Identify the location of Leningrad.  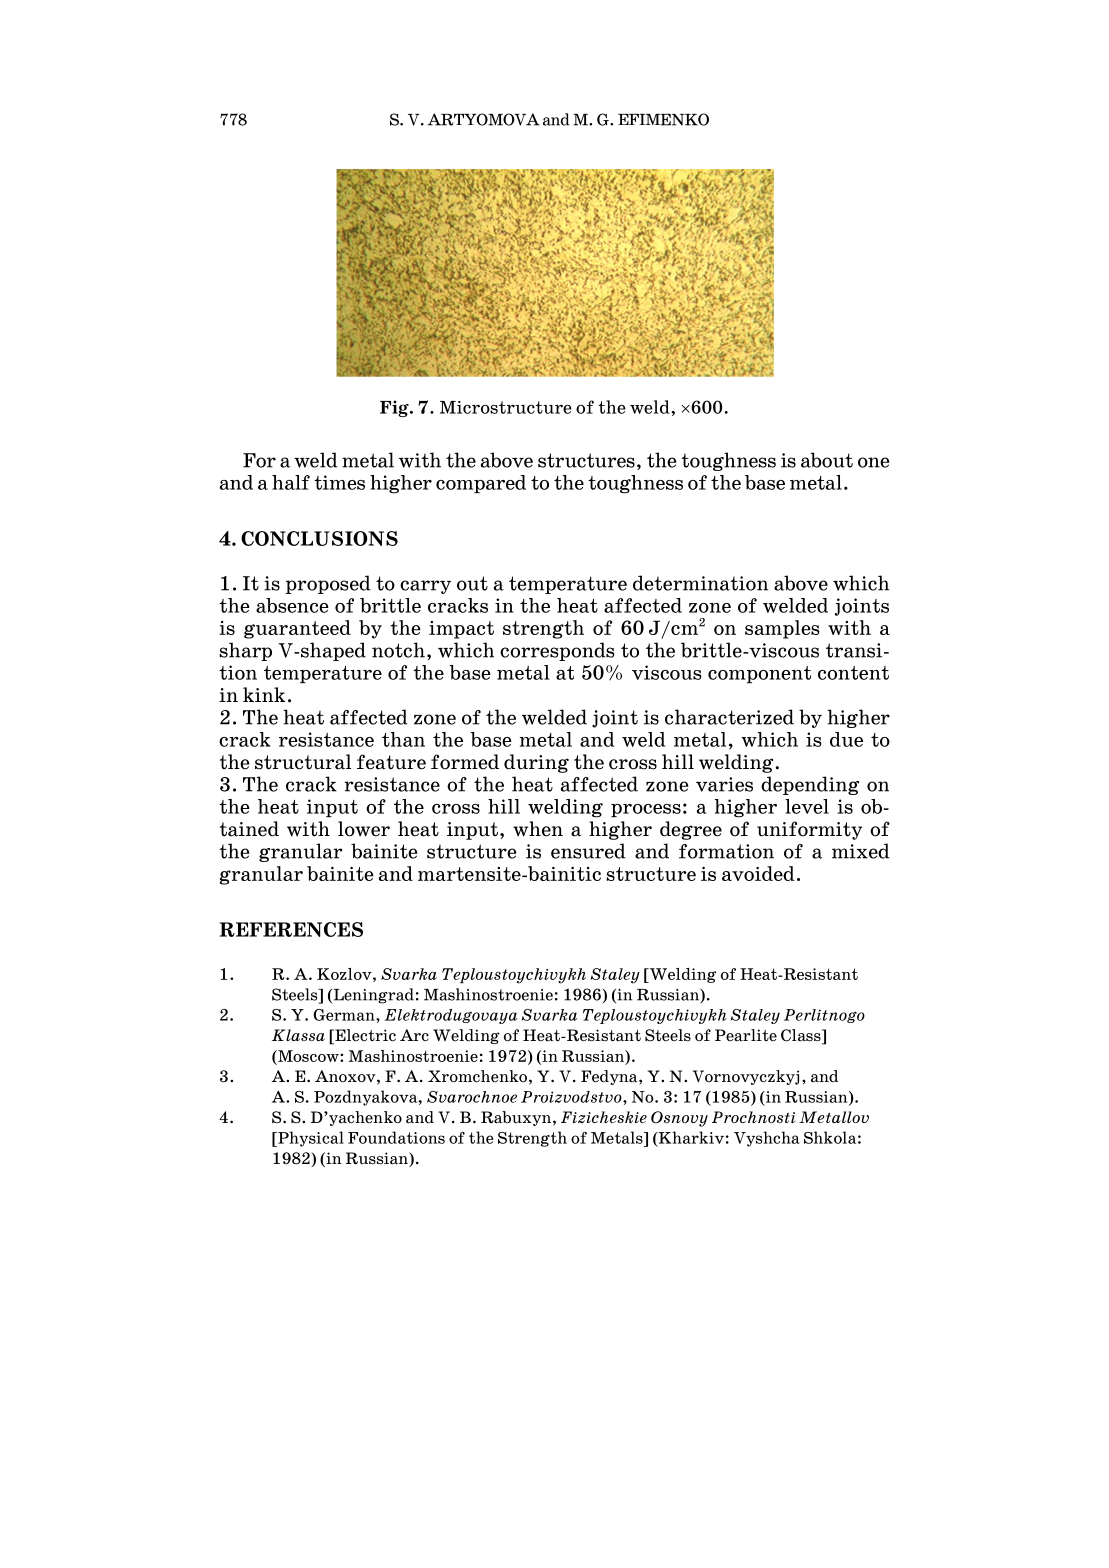
(372, 996).
